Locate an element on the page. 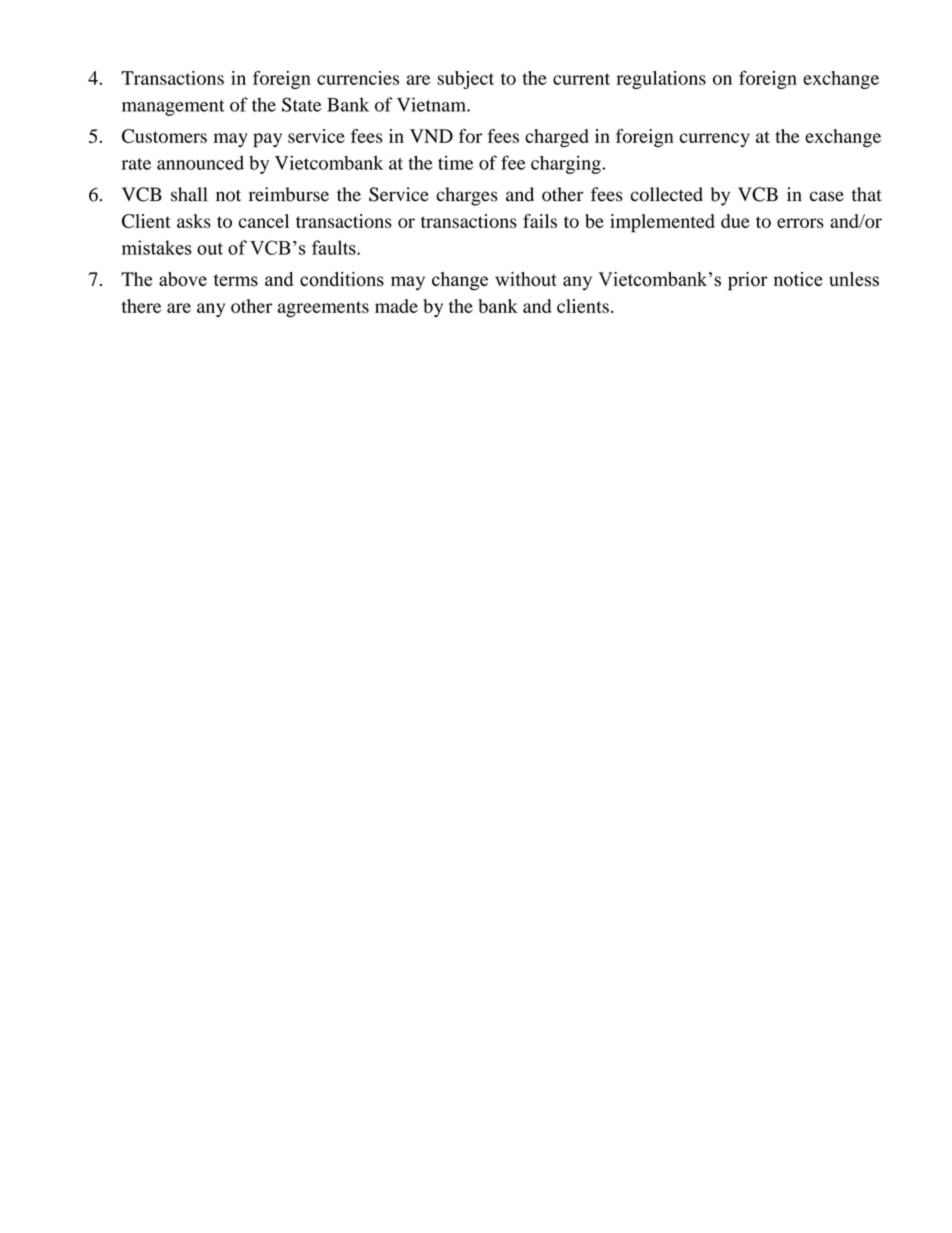  currencies is located at coordinates (358, 78).
